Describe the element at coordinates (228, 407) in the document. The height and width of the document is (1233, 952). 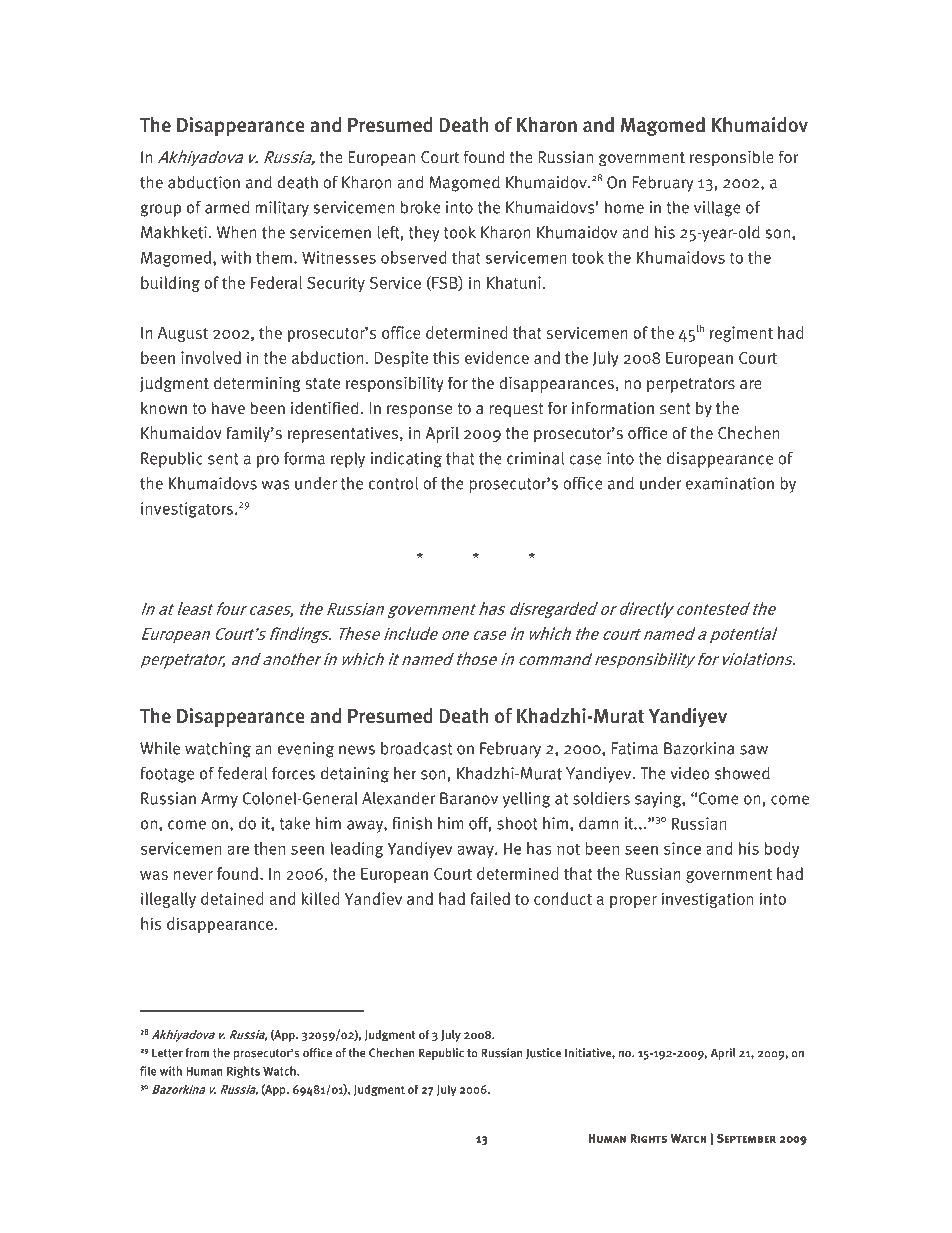
I see `have` at that location.
